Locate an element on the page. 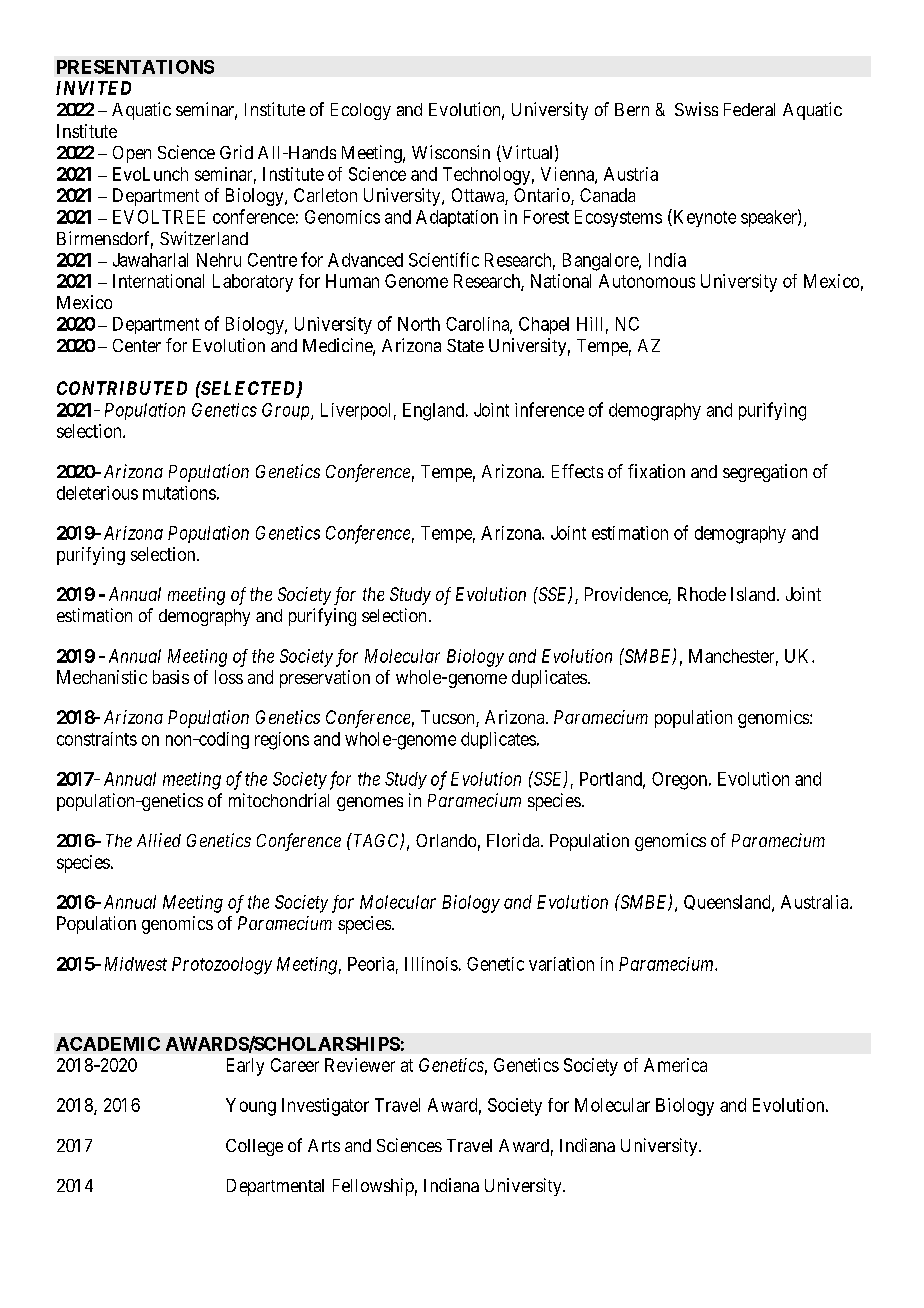 The width and height of the image is (924, 1308). Island is located at coordinates (754, 594).
